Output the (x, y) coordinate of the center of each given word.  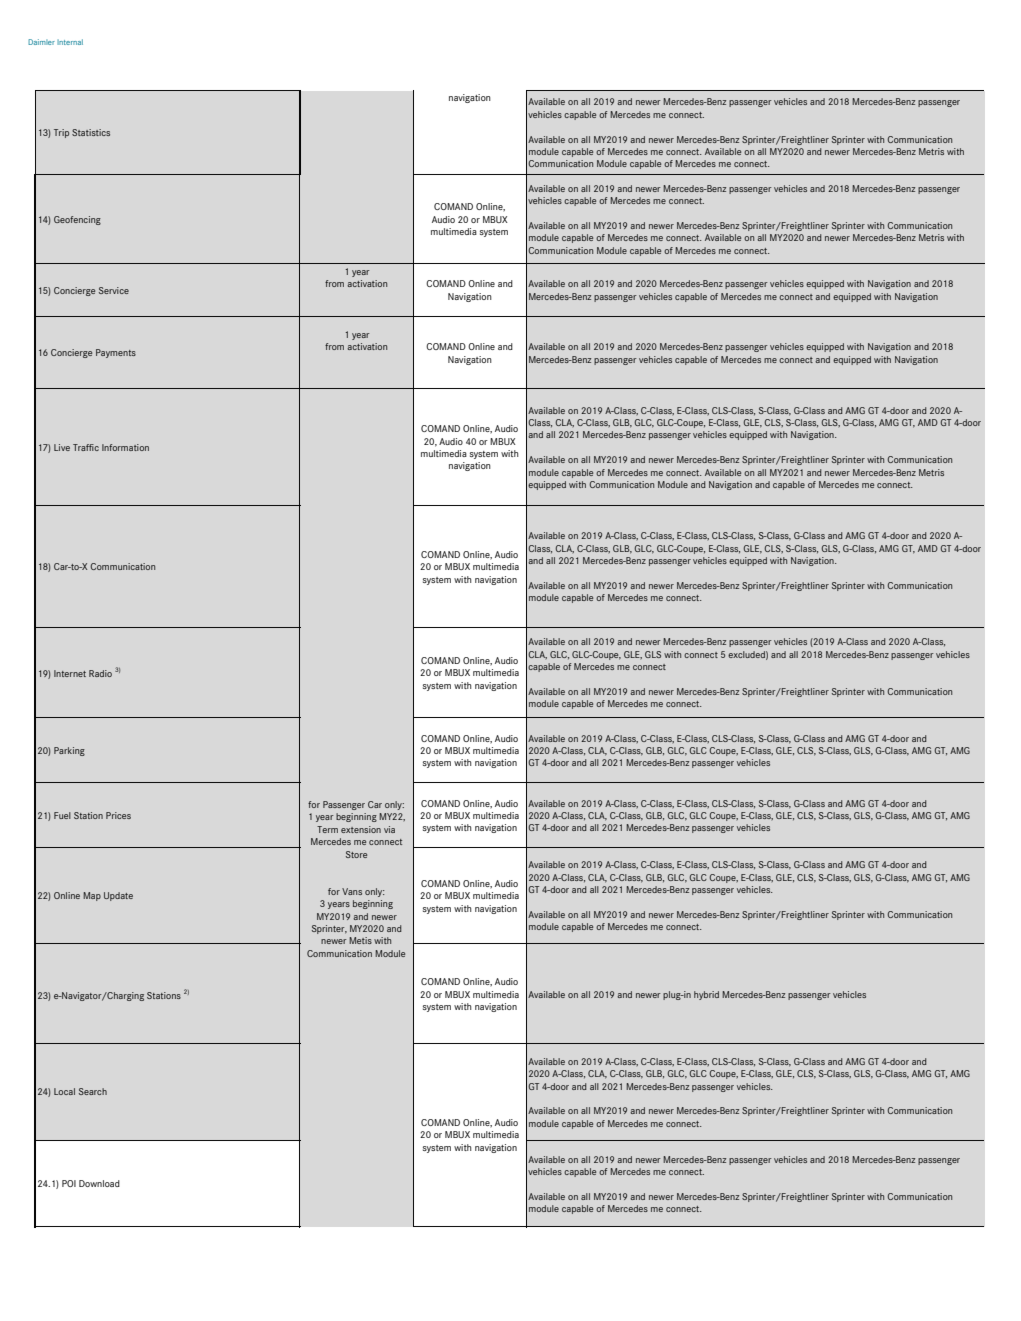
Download (99, 1183)
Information (125, 447)
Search (93, 1091)
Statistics (91, 132)
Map (92, 896)
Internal (70, 42)
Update (118, 896)
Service (114, 290)
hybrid (706, 995)
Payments (116, 353)
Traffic (86, 447)
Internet (70, 673)
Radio (100, 673)
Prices (118, 815)
